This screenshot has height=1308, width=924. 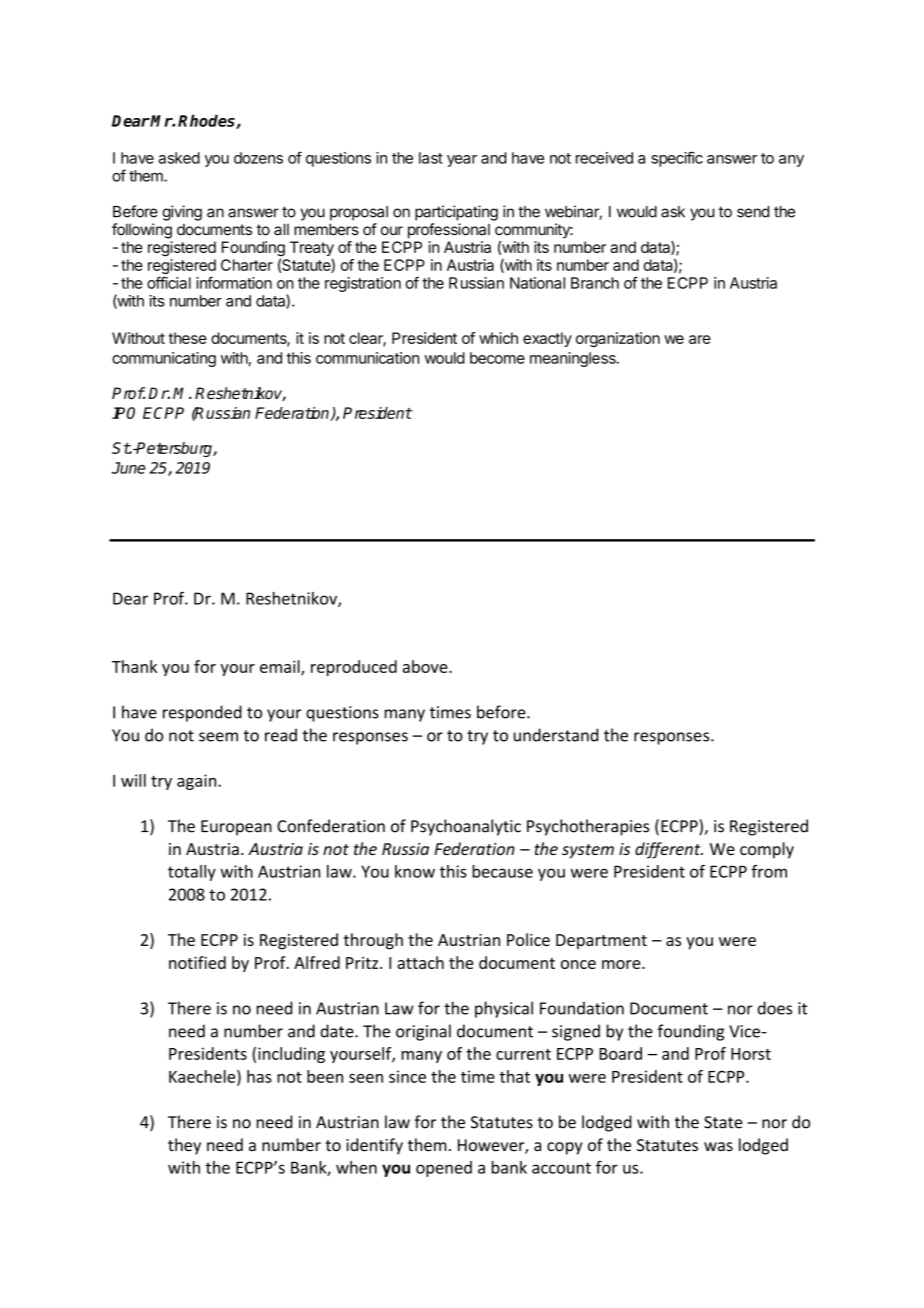 What do you see at coordinates (556, 735) in the screenshot?
I see `understand` at bounding box center [556, 735].
